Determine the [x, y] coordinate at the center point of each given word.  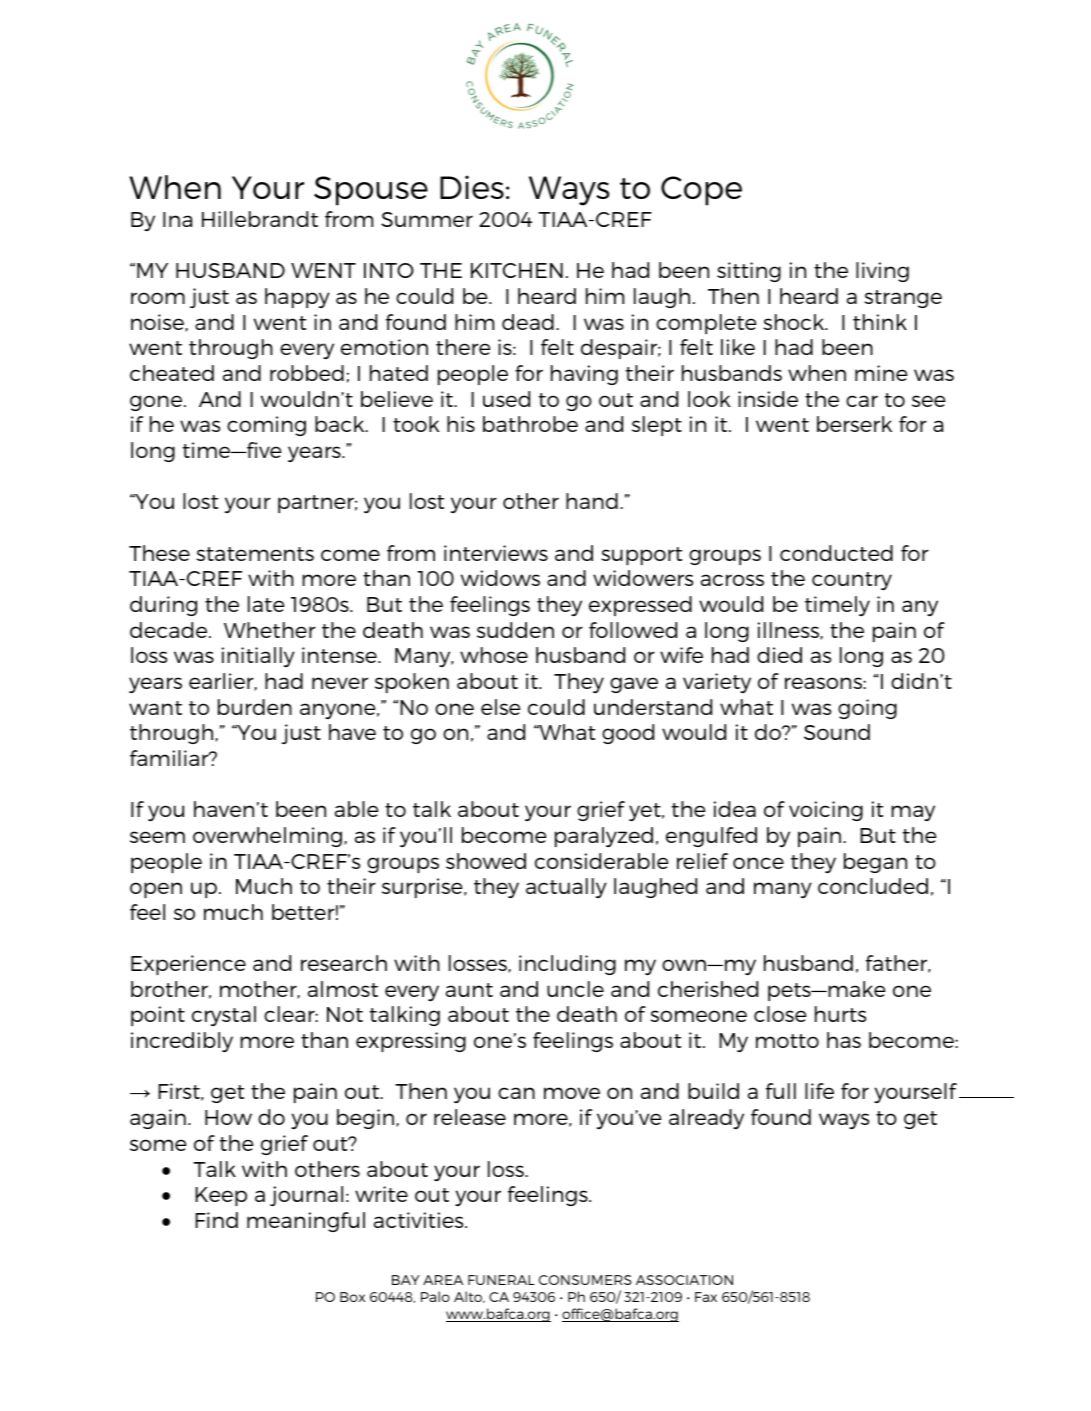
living [882, 272]
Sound [837, 732]
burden [255, 707]
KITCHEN [517, 270]
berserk [854, 424]
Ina [177, 219]
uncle [575, 989]
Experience [188, 965]
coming [266, 426]
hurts [840, 1014]
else [501, 707]
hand [592, 501]
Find [216, 1220]
